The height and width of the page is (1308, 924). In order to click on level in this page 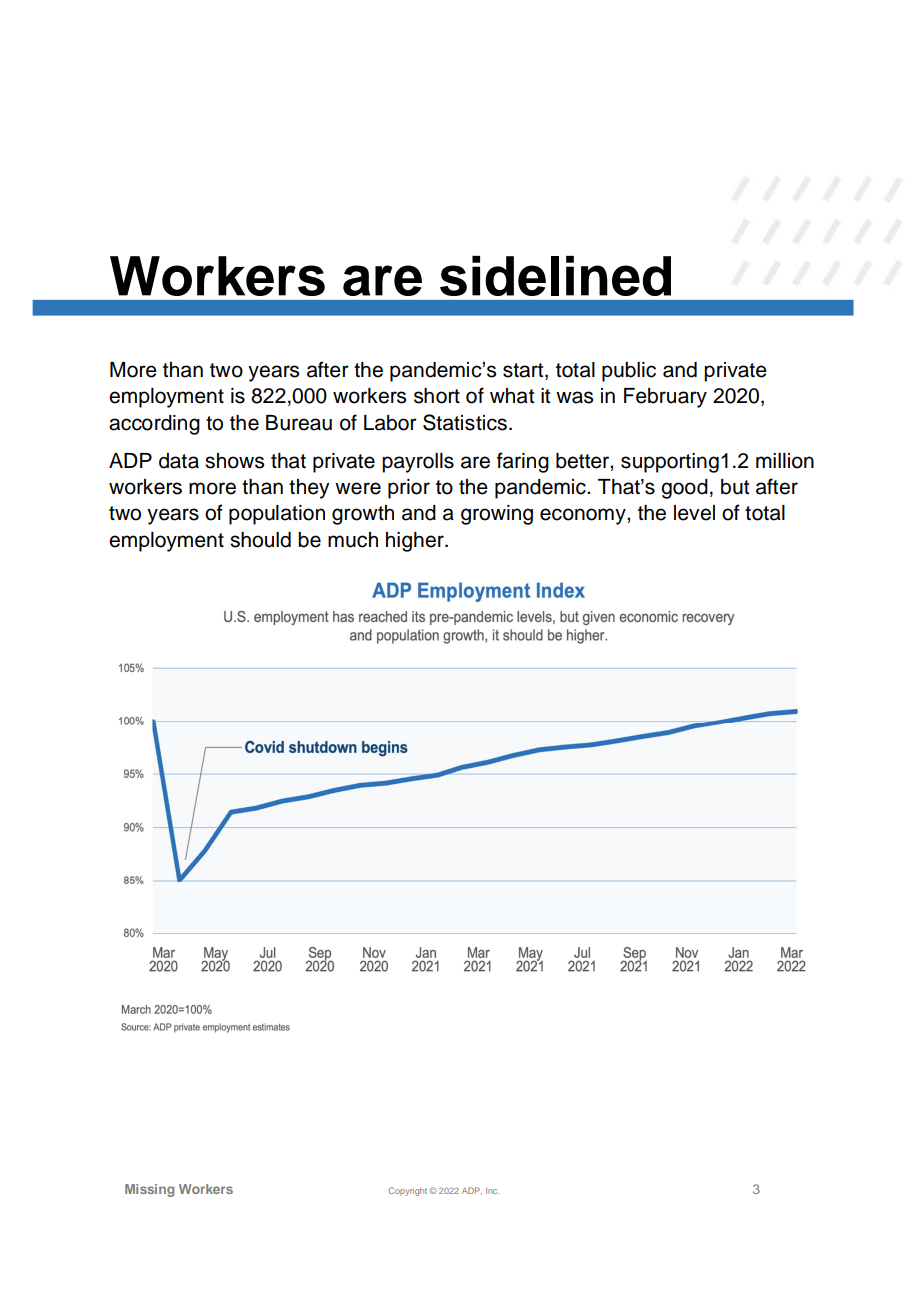, I will do `click(694, 513)`.
